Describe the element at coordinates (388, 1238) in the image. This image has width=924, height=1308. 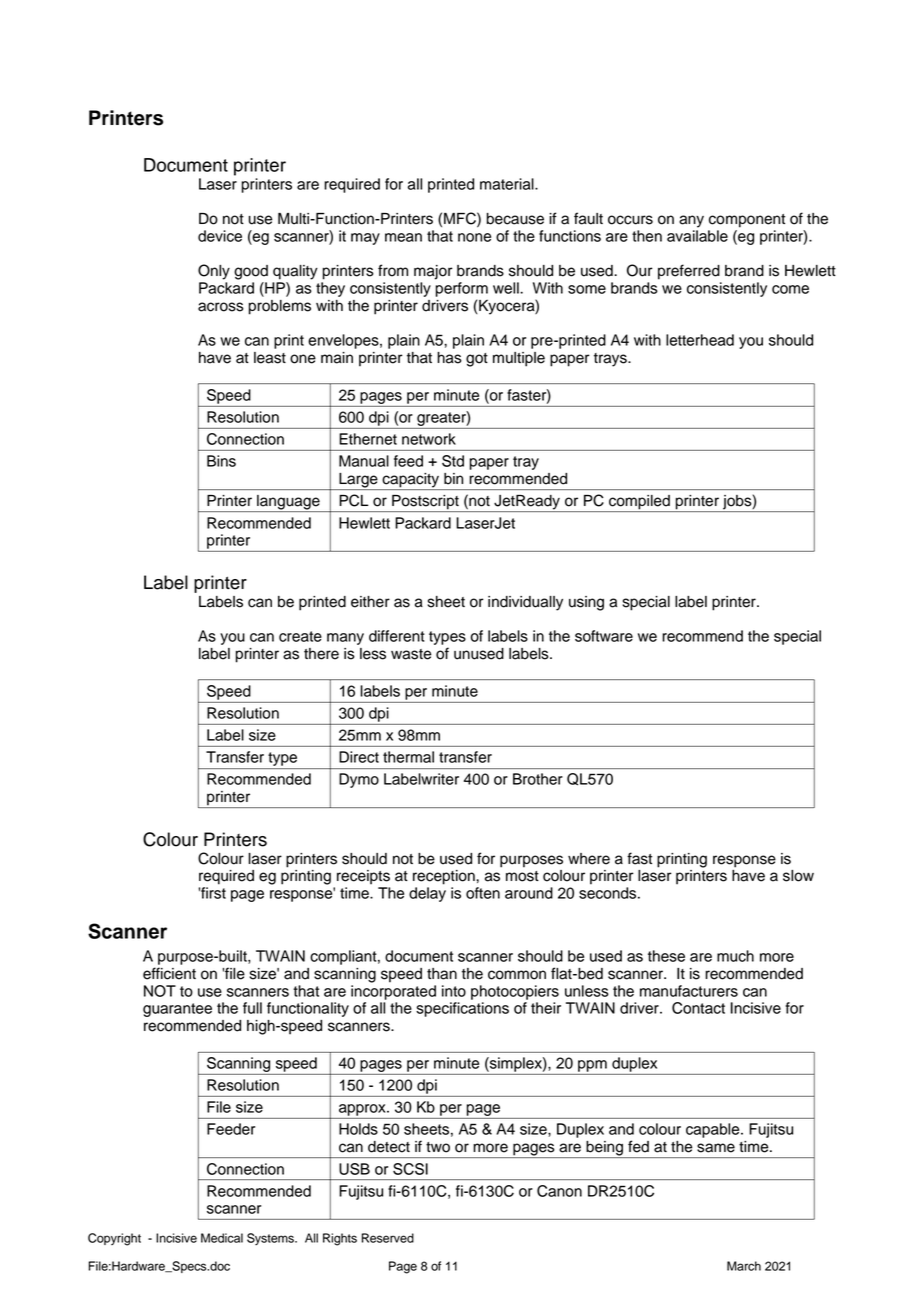
I see `Reserved` at that location.
